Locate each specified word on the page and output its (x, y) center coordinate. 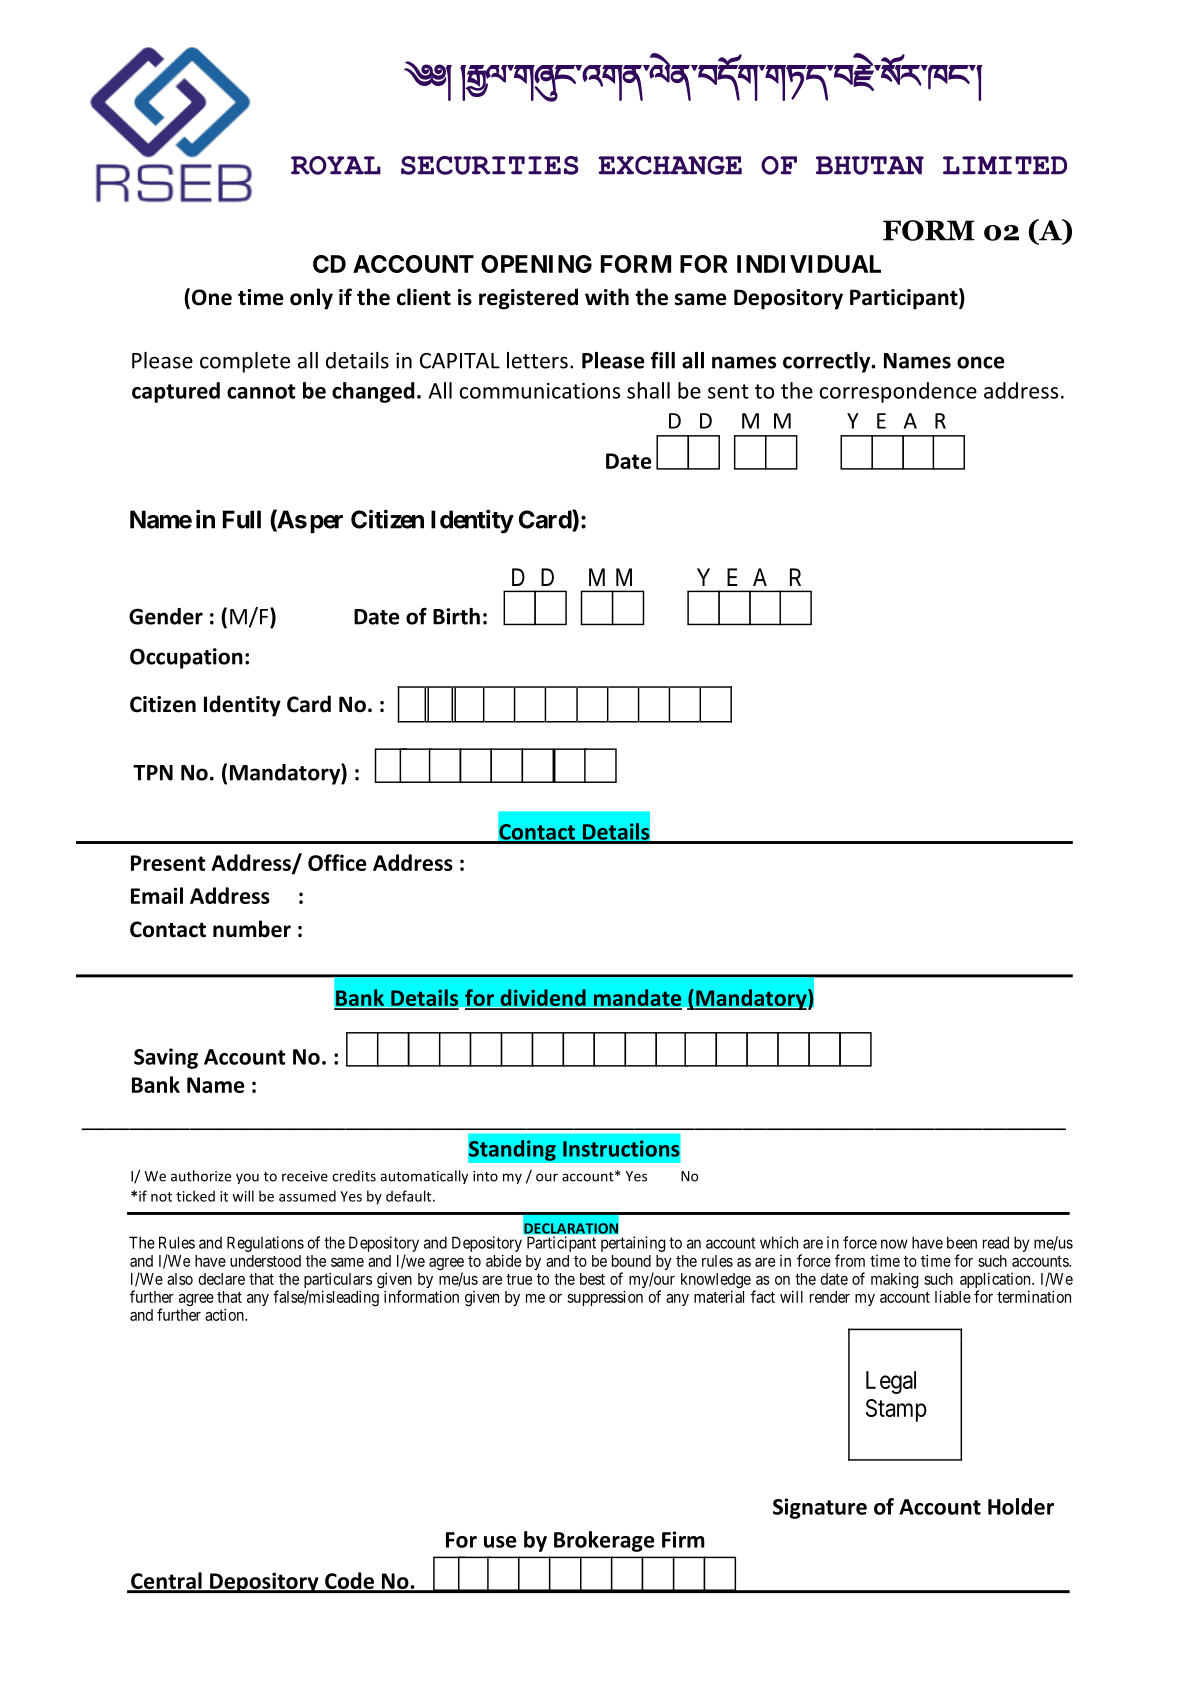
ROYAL (336, 165)
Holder (1021, 1506)
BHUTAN (870, 165)
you (247, 1178)
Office (337, 862)
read (996, 1242)
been (962, 1242)
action (225, 1314)
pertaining (633, 1244)
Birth (456, 616)
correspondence (898, 392)
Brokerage (604, 1541)
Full (242, 519)
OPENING (536, 264)
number (252, 929)
